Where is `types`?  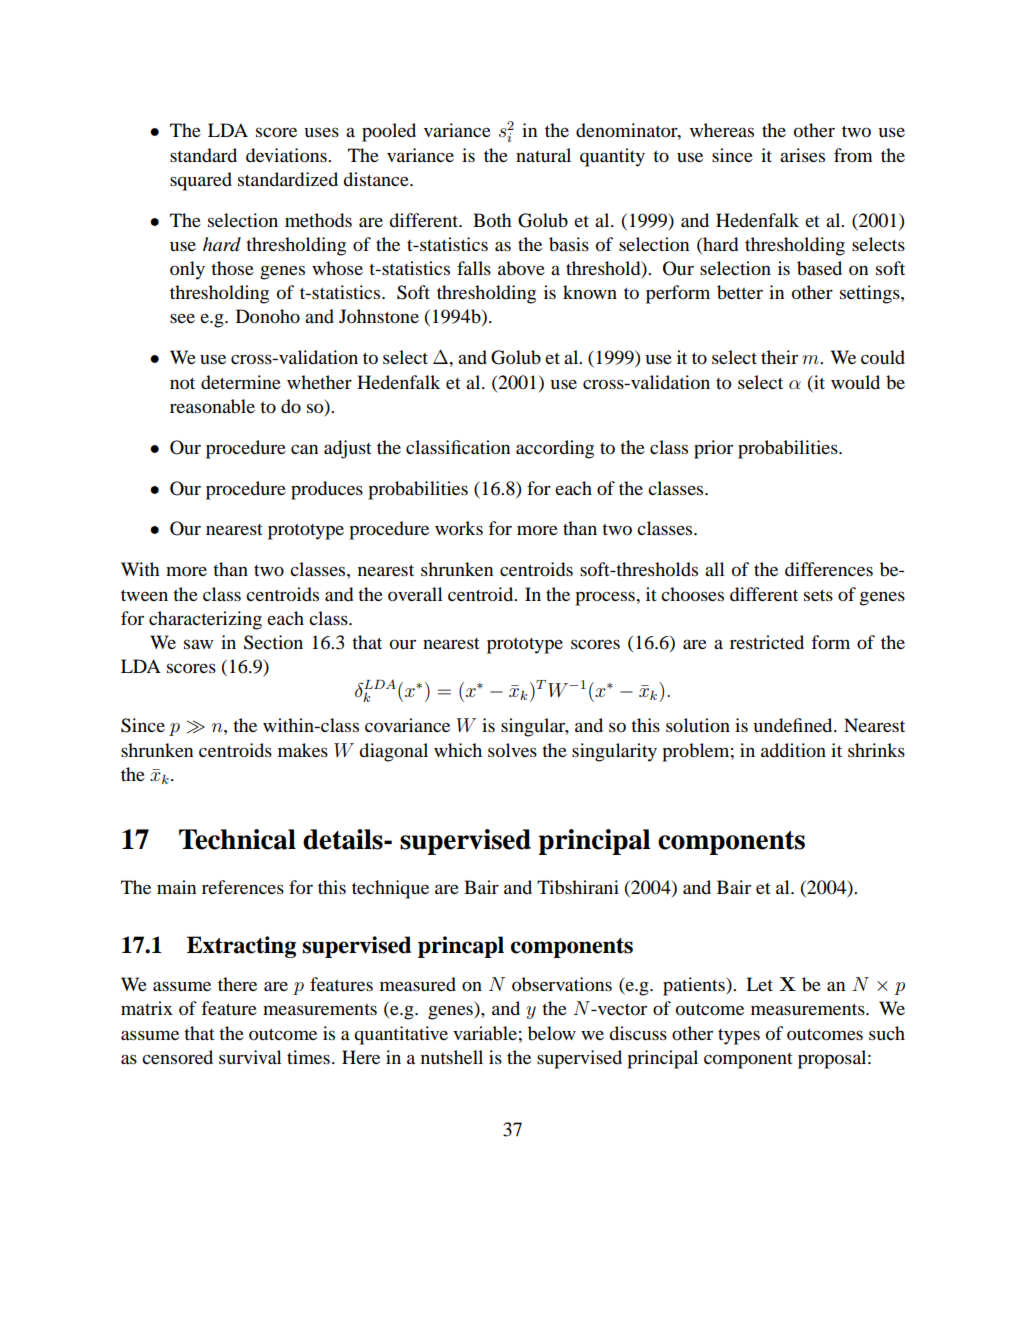
types is located at coordinates (739, 1037).
